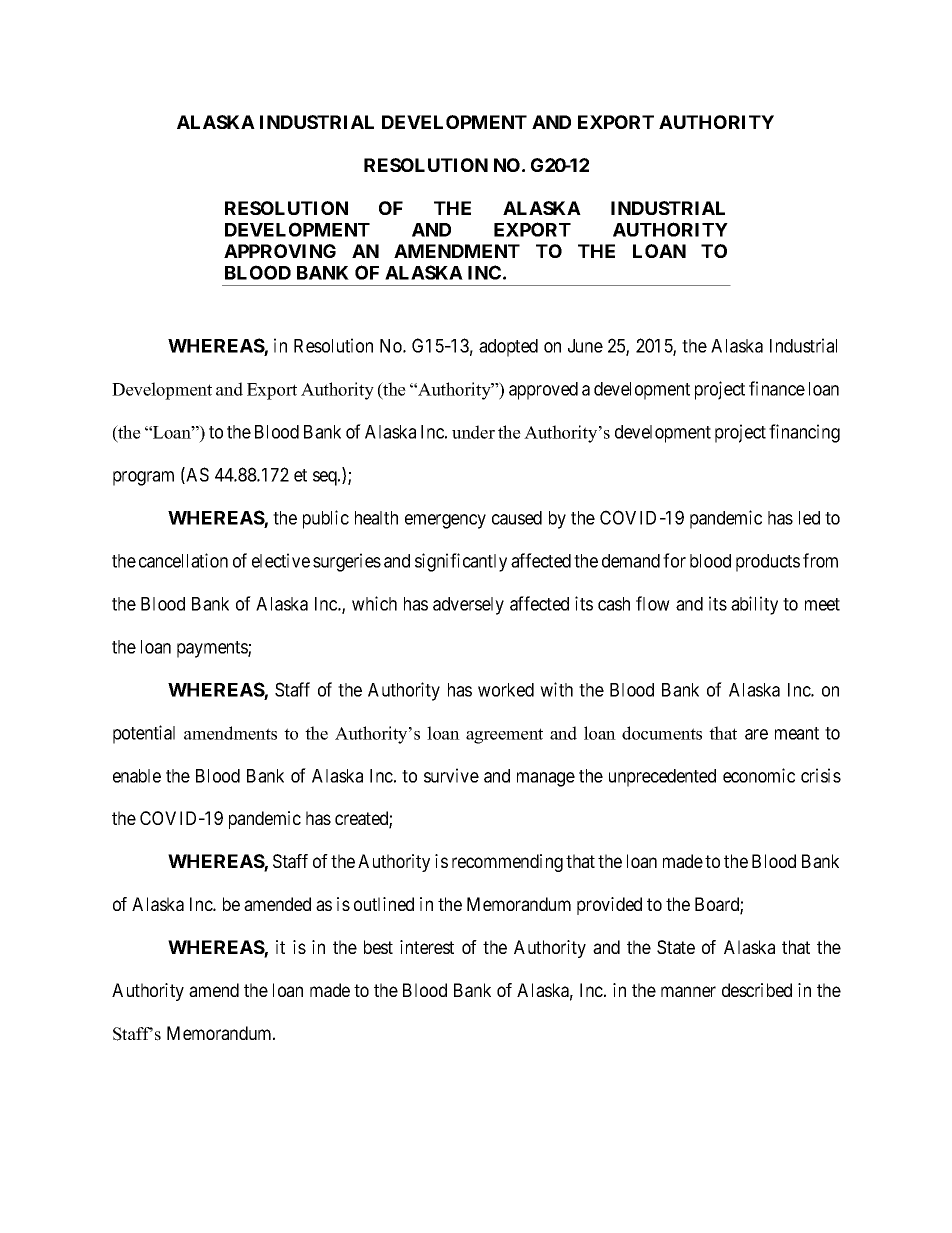 Image resolution: width=952 pixels, height=1233 pixels. I want to click on program, so click(143, 478).
